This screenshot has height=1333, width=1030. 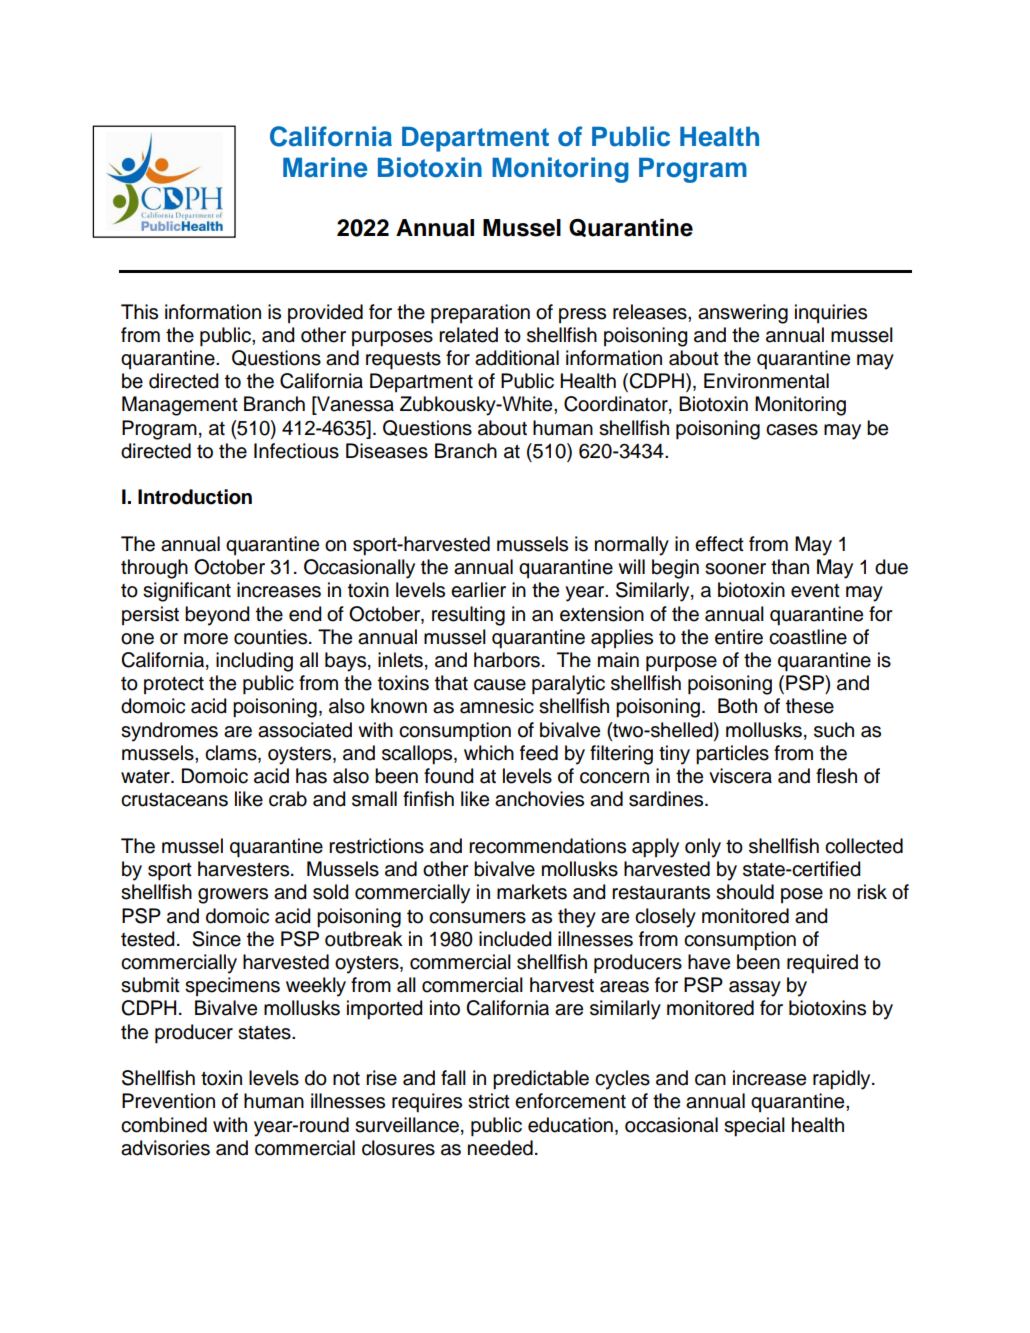 I want to click on inquiries, so click(x=831, y=313).
